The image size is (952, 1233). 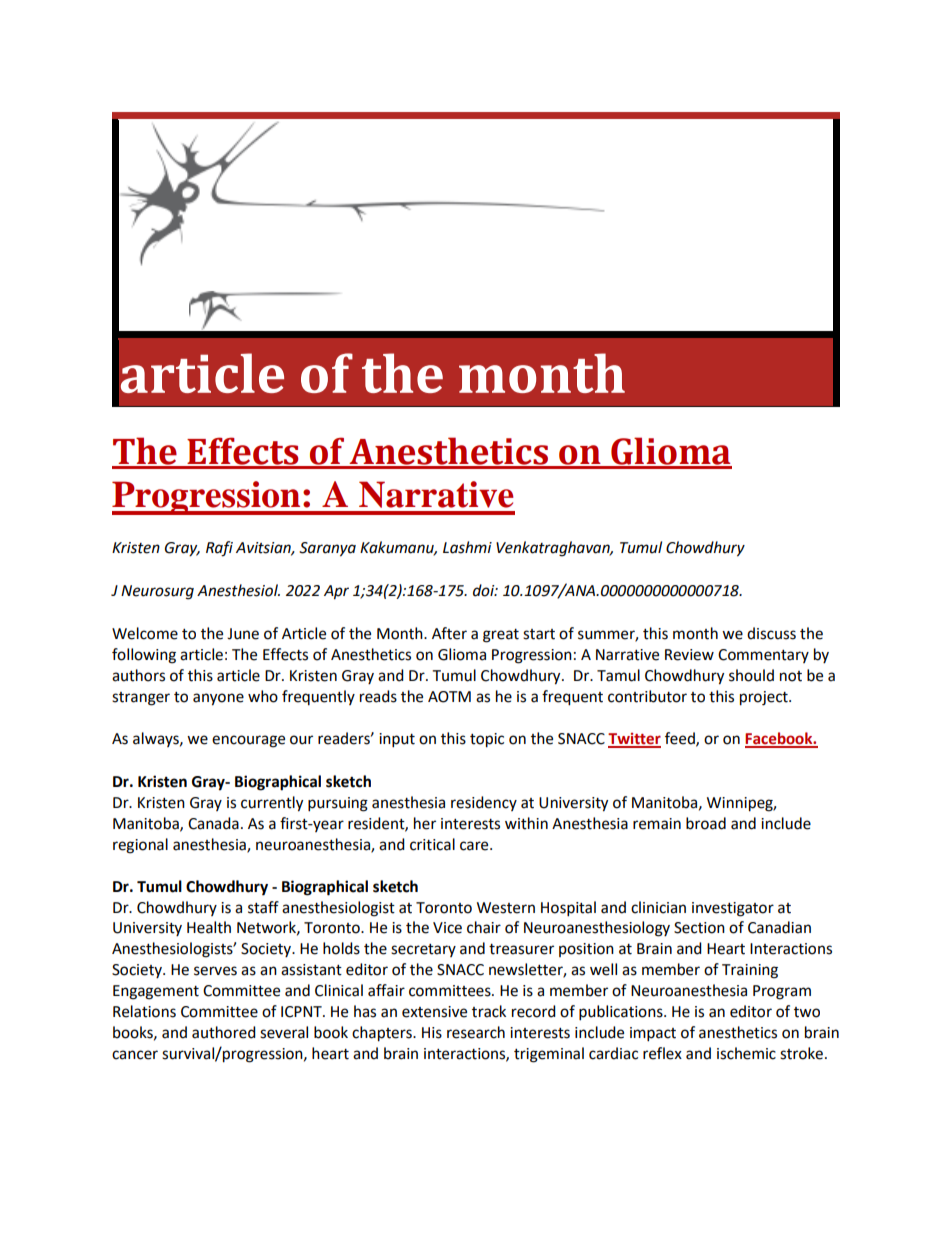 I want to click on Rafi, so click(x=219, y=549).
